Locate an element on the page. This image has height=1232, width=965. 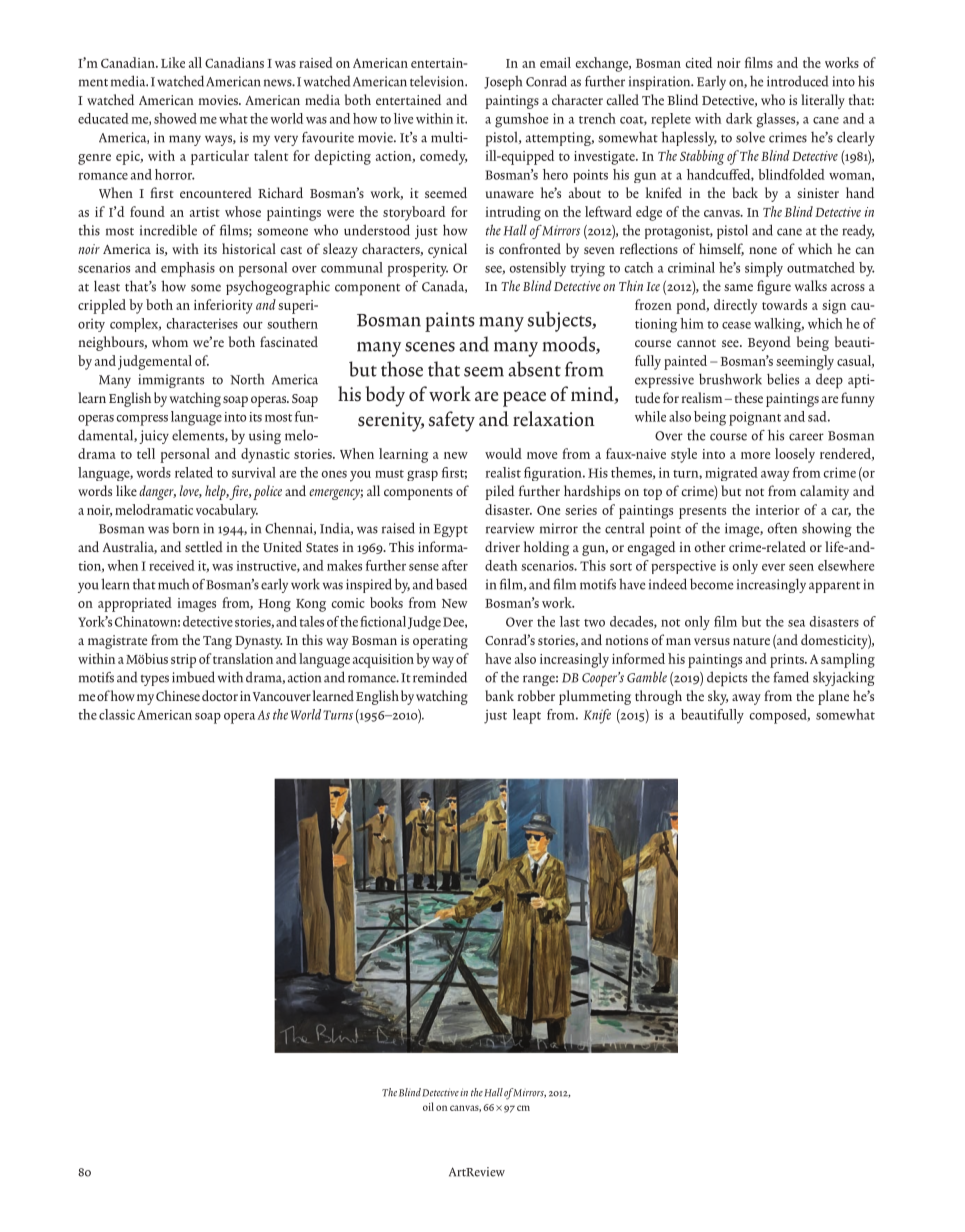
Joseph is located at coordinates (503, 82).
